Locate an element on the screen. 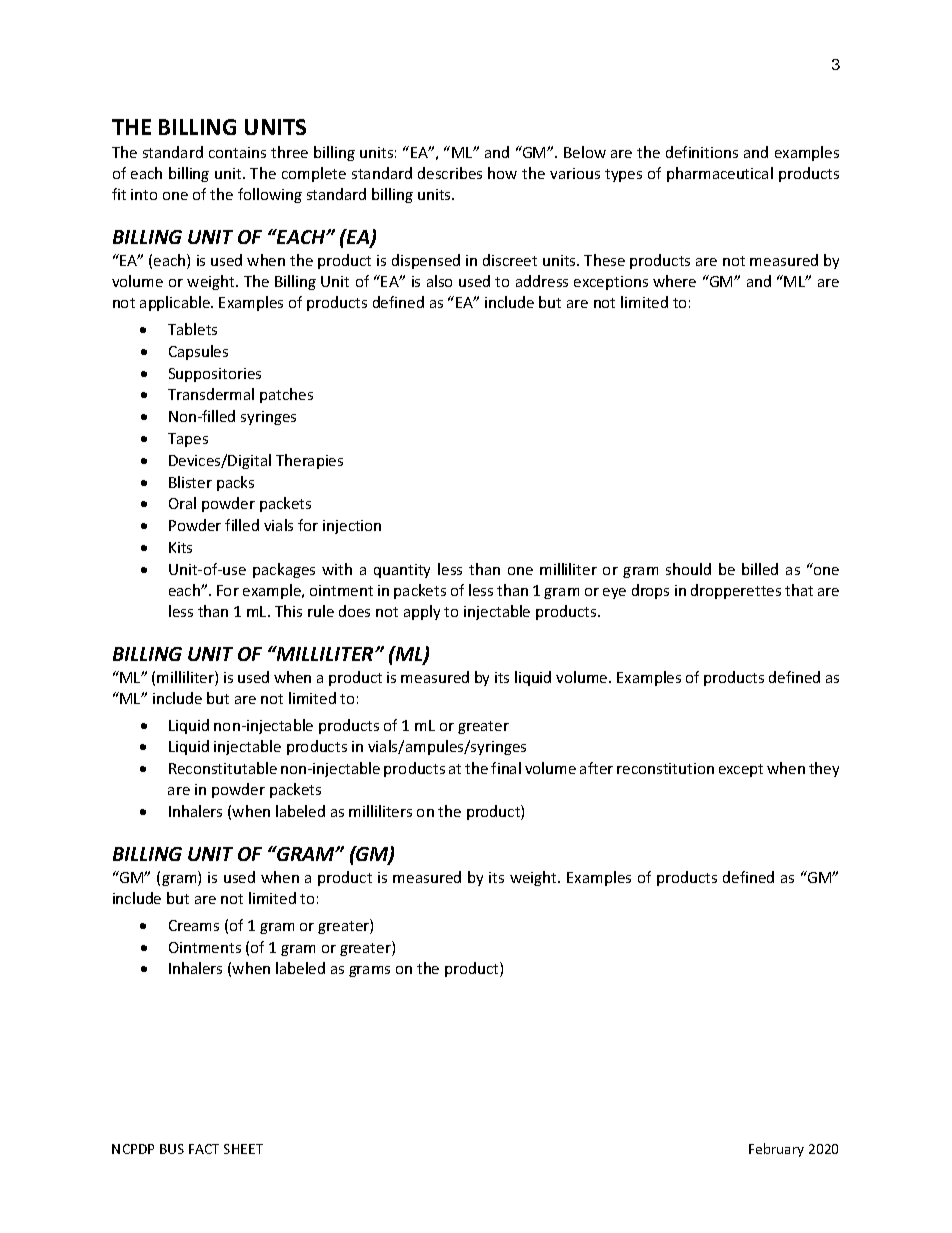  contains is located at coordinates (237, 152).
